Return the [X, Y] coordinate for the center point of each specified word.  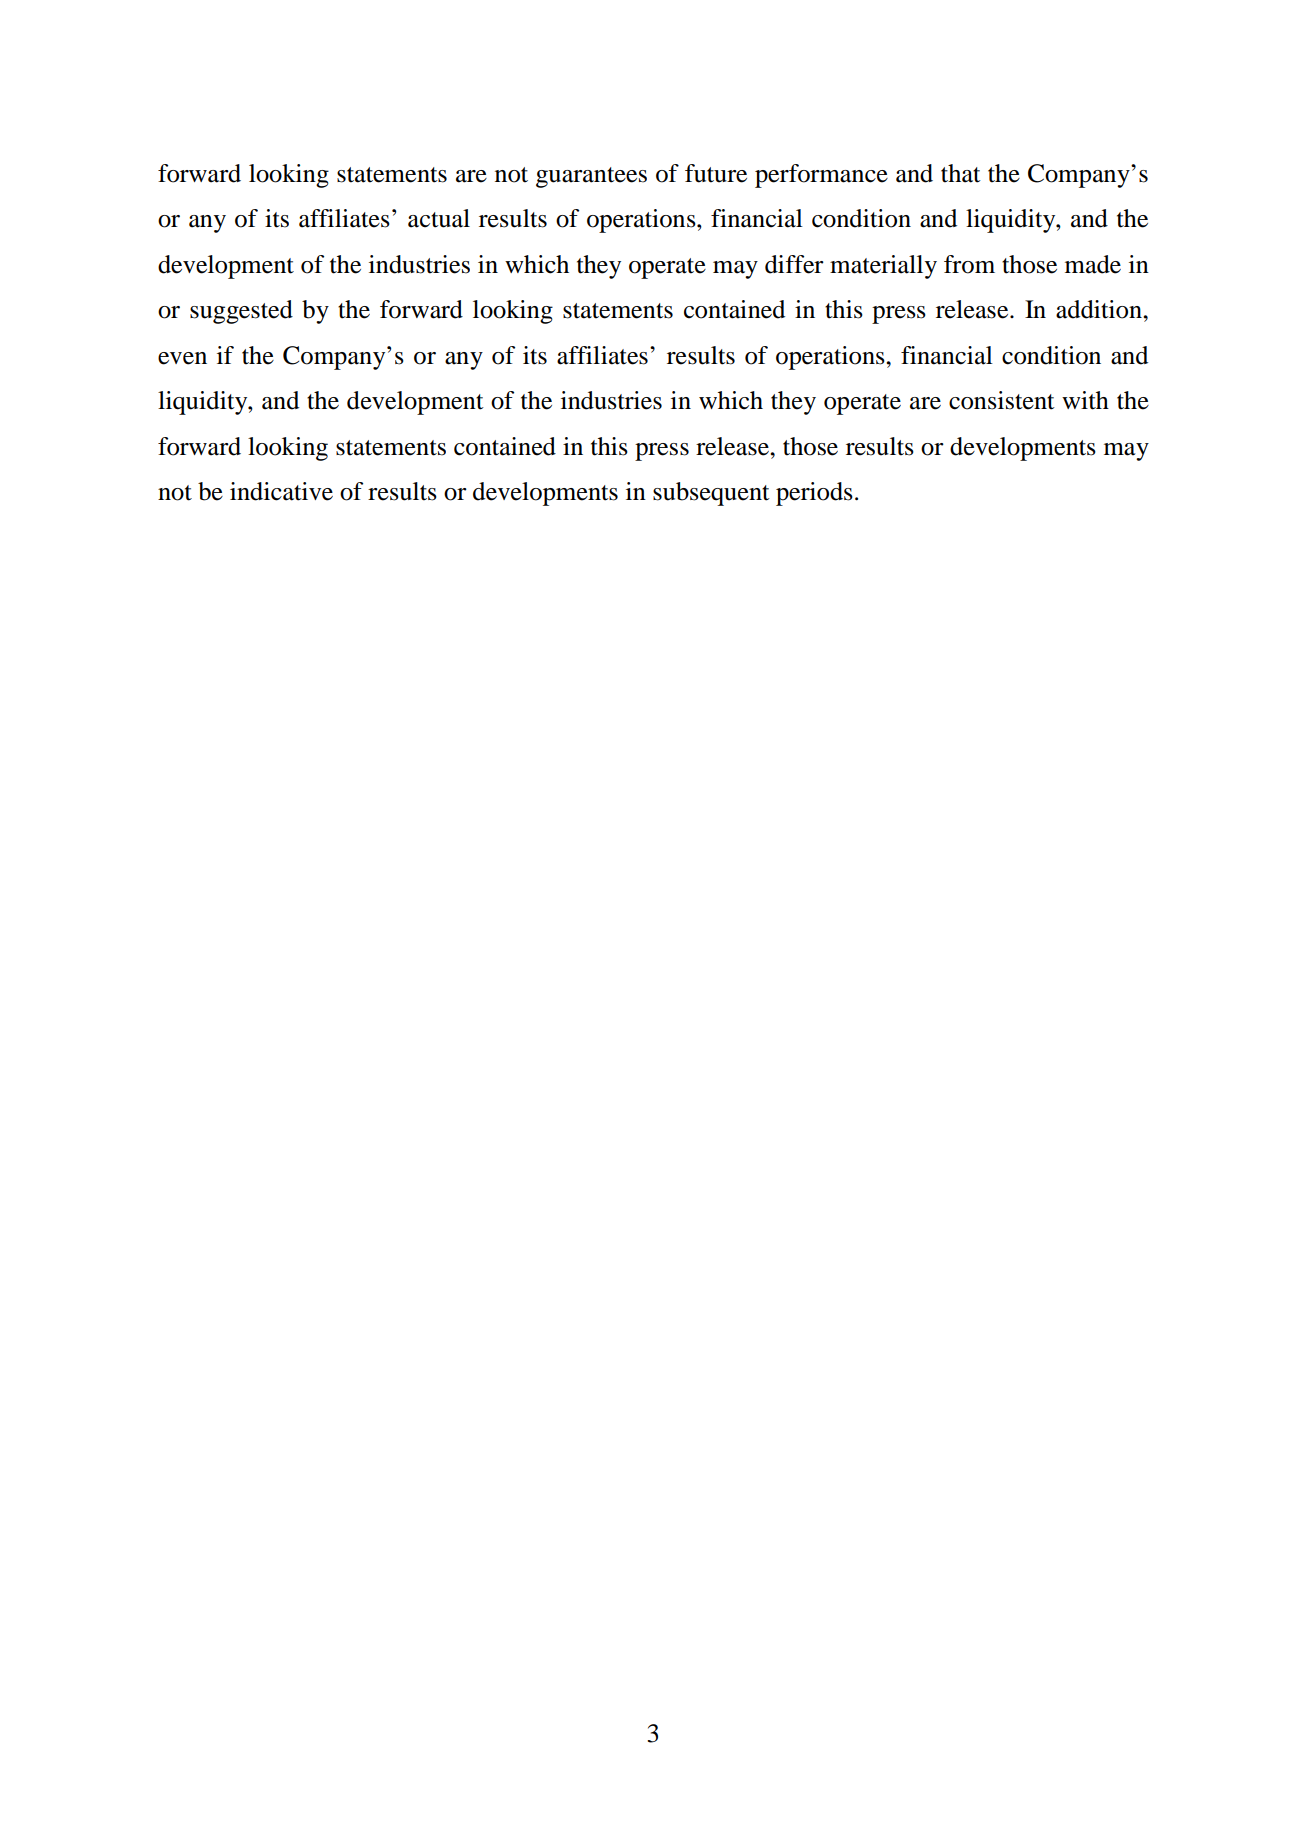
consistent [1002, 400]
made [1093, 264]
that [961, 173]
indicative [281, 491]
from [969, 264]
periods [814, 494]
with [1085, 400]
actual [439, 218]
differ [794, 264]
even [182, 358]
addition [1100, 309]
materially [883, 267]
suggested [241, 312]
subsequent [711, 494]
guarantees [591, 177]
